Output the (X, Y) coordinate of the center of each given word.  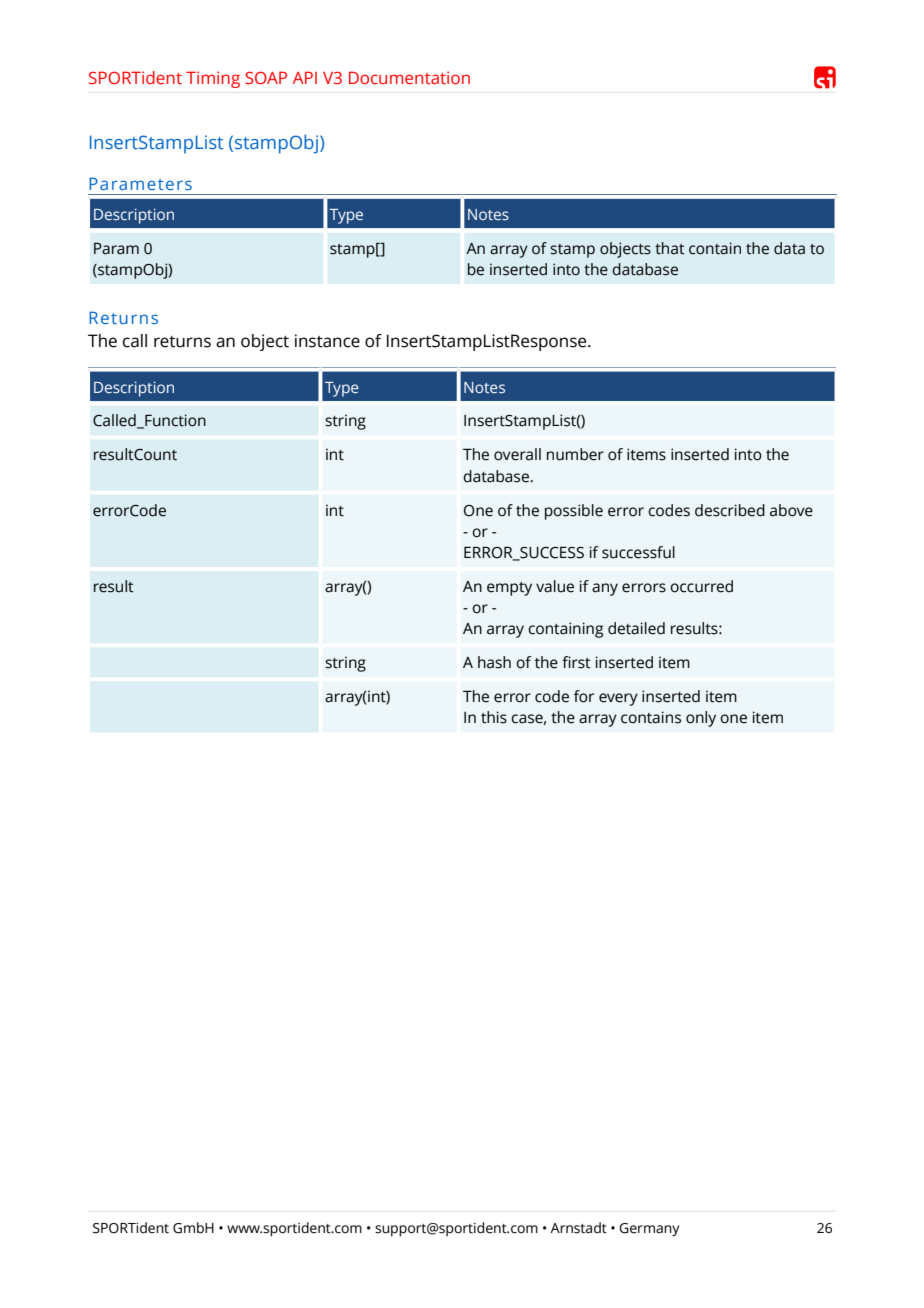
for (584, 696)
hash (494, 662)
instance (327, 341)
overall (517, 454)
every (618, 699)
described (730, 510)
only (701, 719)
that (670, 248)
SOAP (266, 77)
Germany (649, 1230)
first (576, 662)
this (494, 717)
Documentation (409, 77)
